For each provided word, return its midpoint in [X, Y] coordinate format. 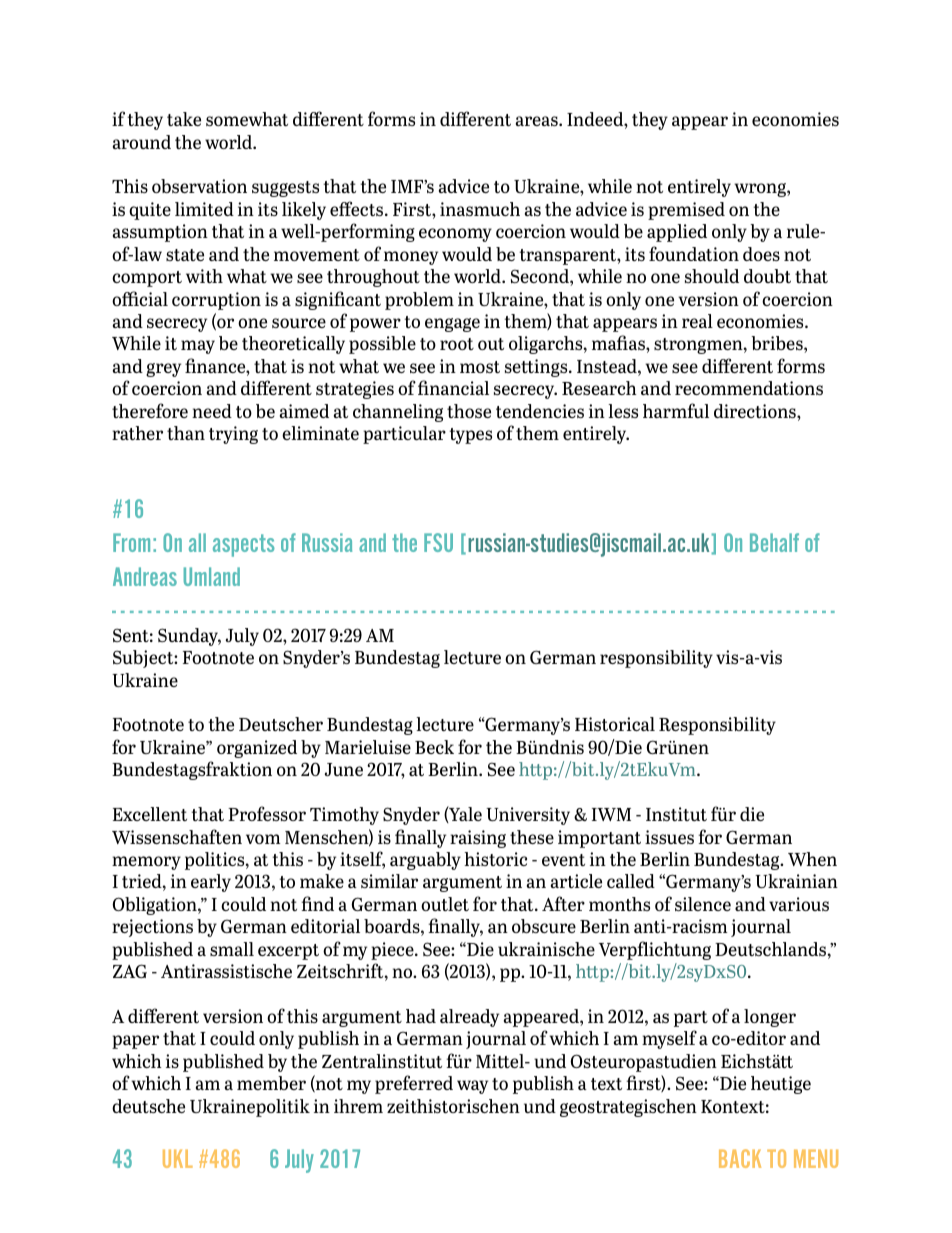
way [472, 1087]
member [271, 1083]
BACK [740, 1158]
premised [686, 211]
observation [199, 186]
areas [538, 121]
